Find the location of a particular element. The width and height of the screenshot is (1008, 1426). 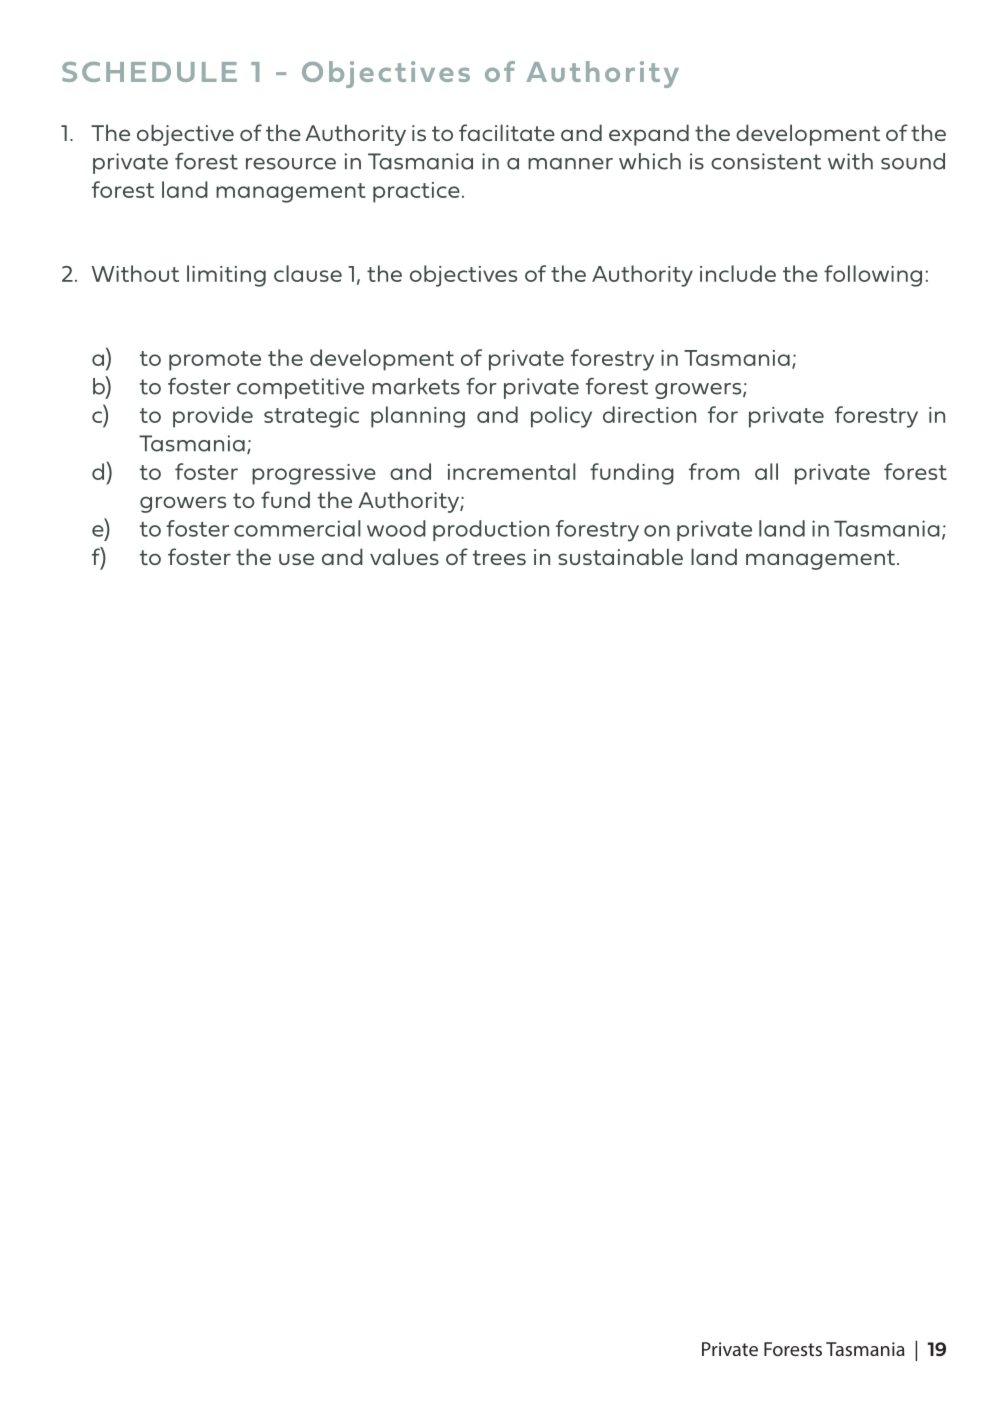

commercial is located at coordinates (297, 528).
